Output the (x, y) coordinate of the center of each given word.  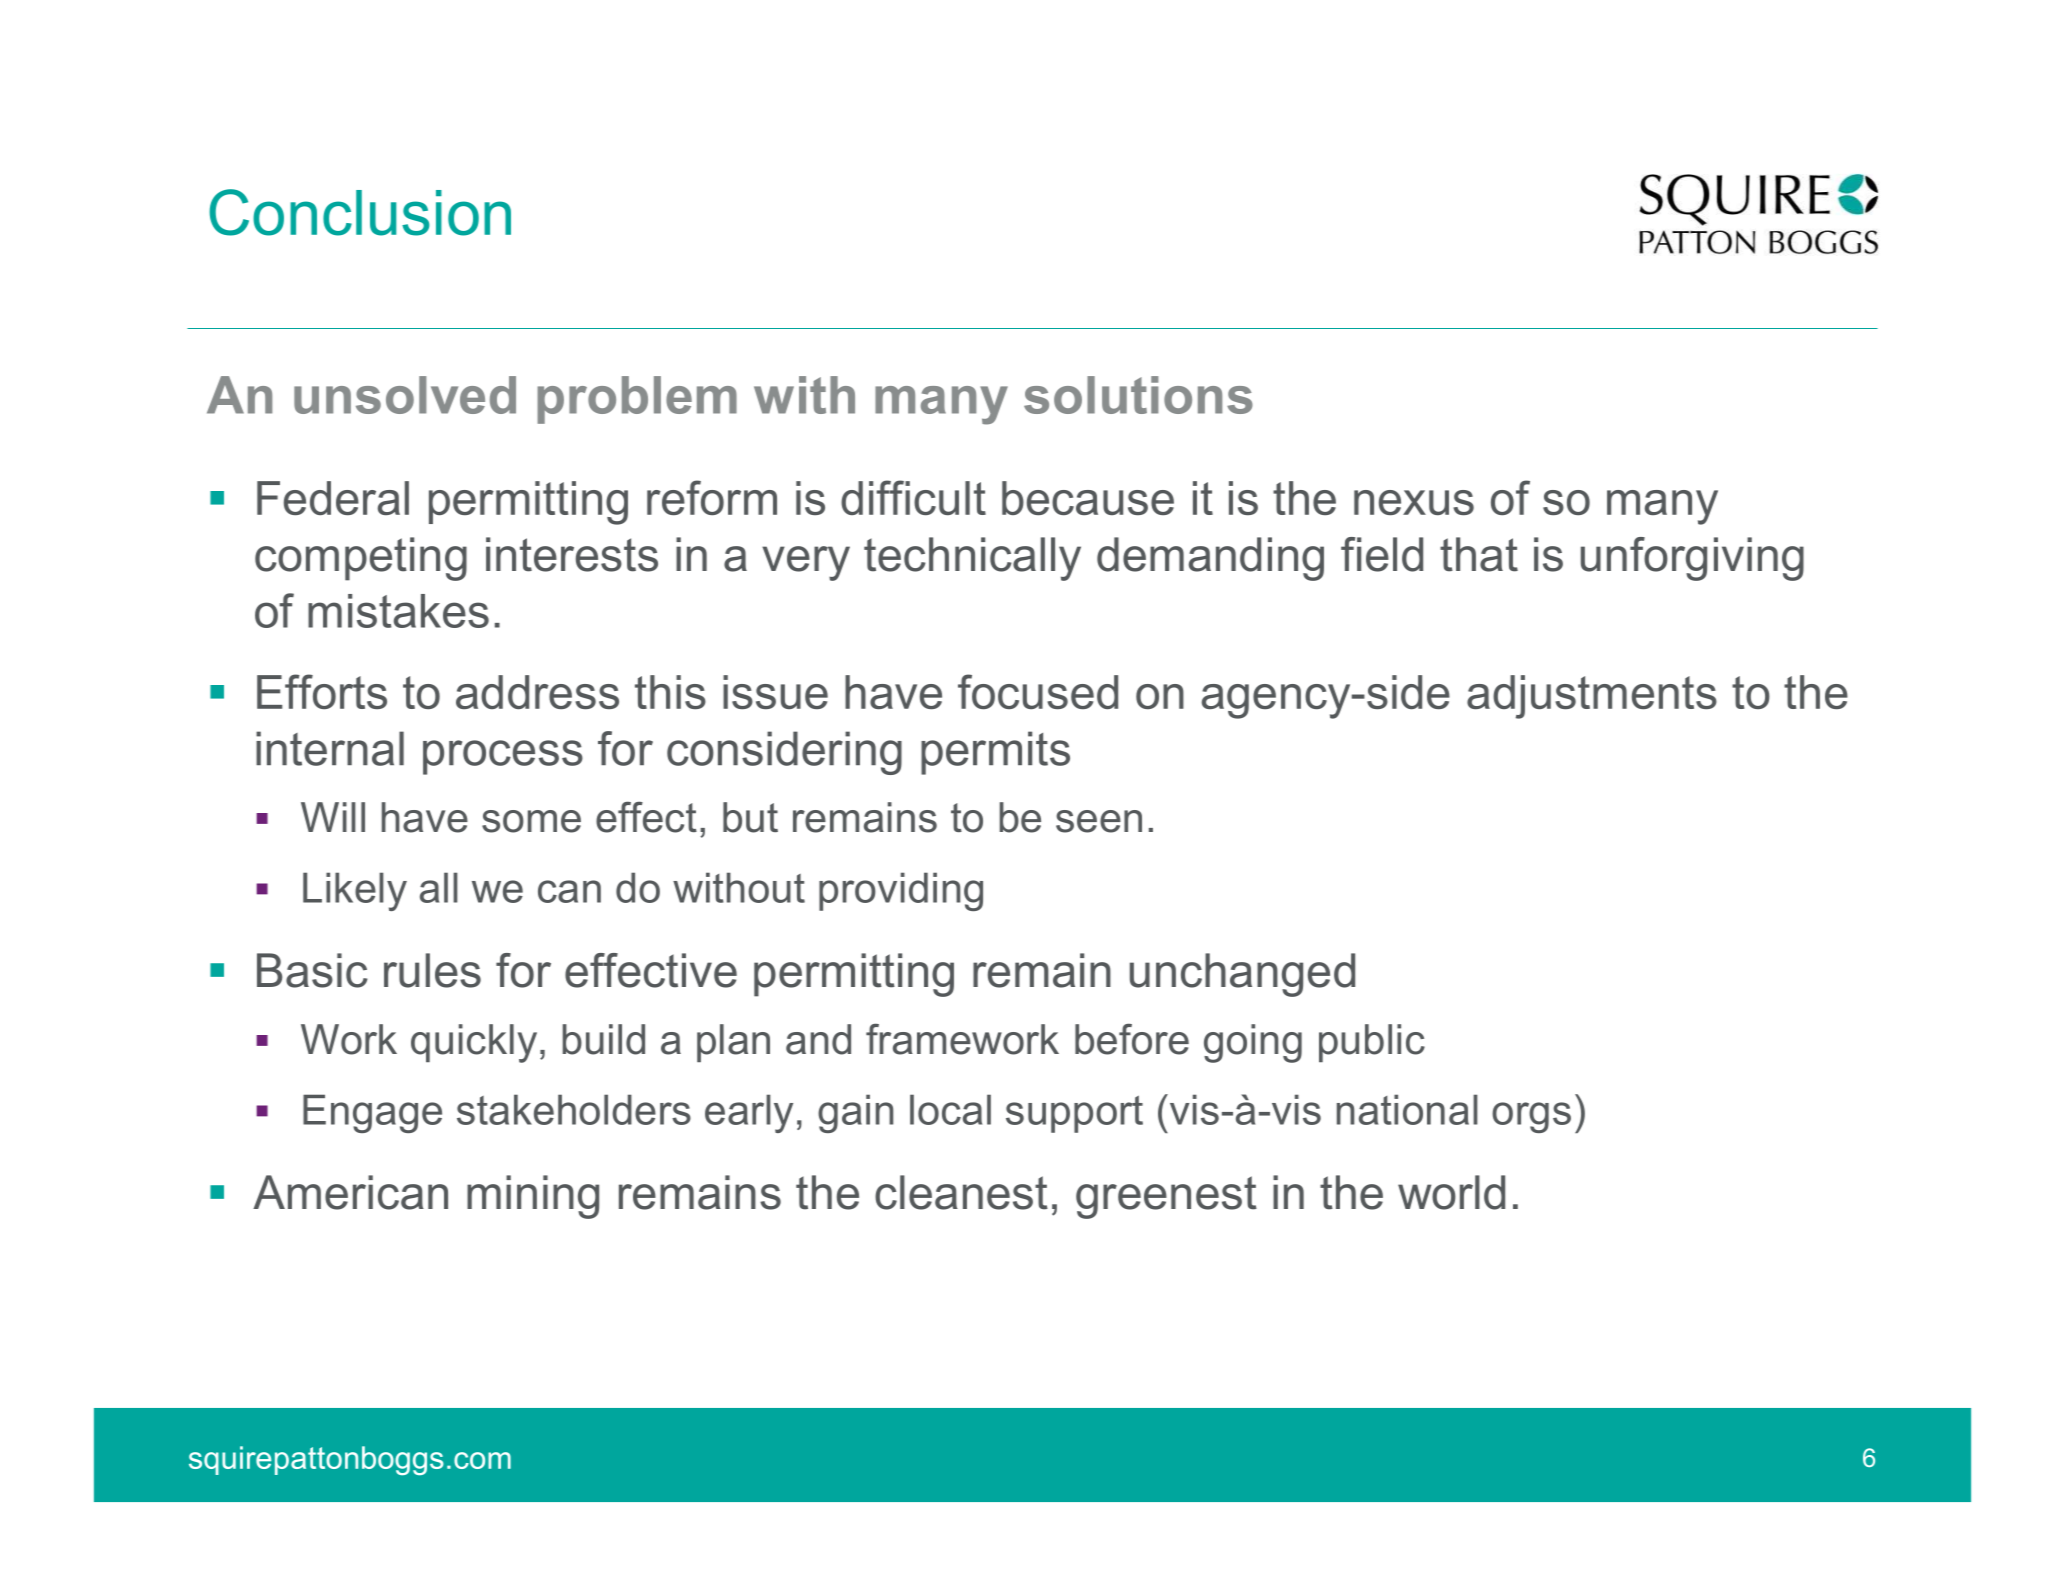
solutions (1138, 395)
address (537, 692)
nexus (1414, 502)
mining (533, 1197)
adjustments (1592, 697)
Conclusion (360, 212)
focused (1038, 691)
